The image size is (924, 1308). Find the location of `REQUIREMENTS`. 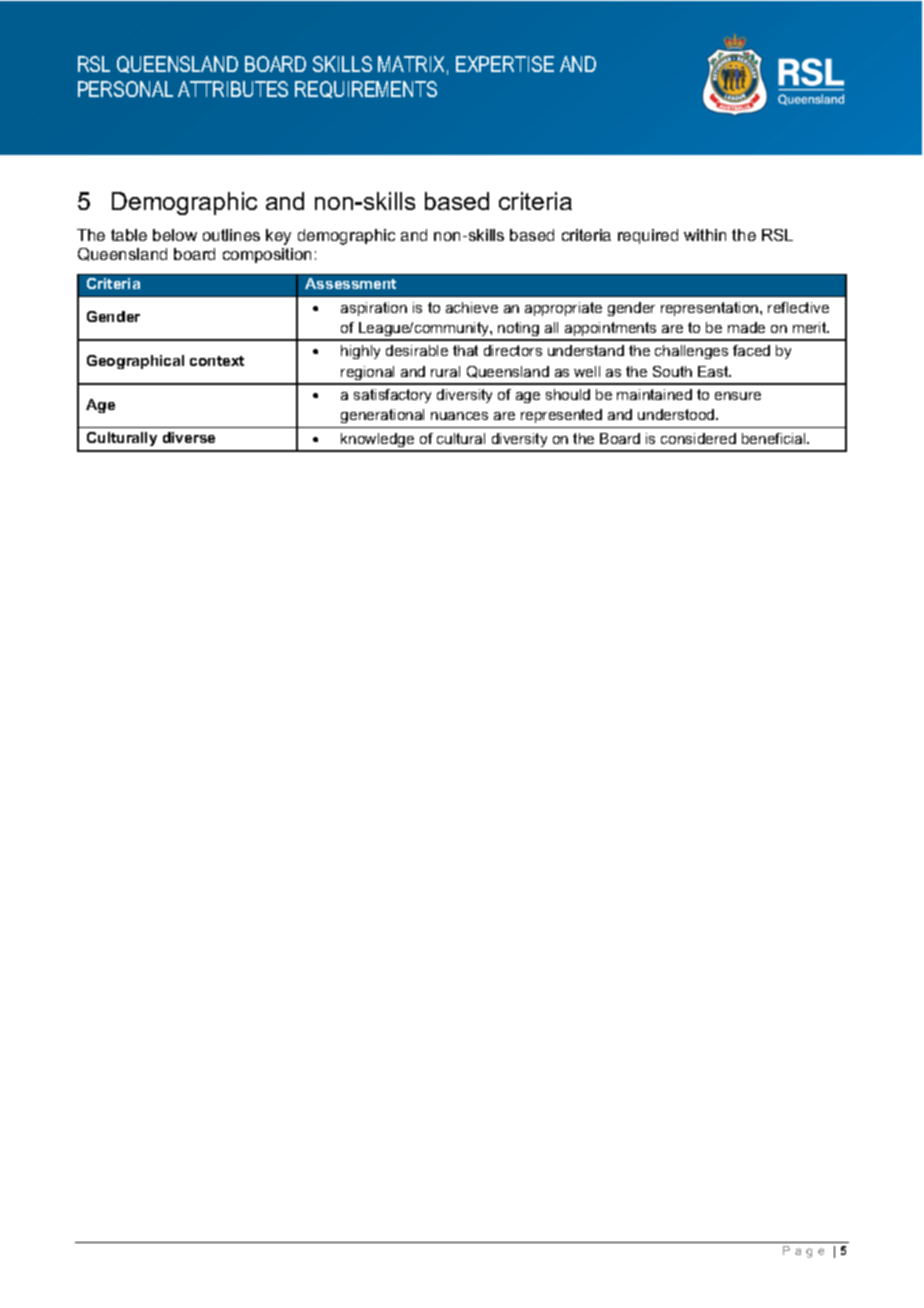

REQUIREMENTS is located at coordinates (366, 89).
